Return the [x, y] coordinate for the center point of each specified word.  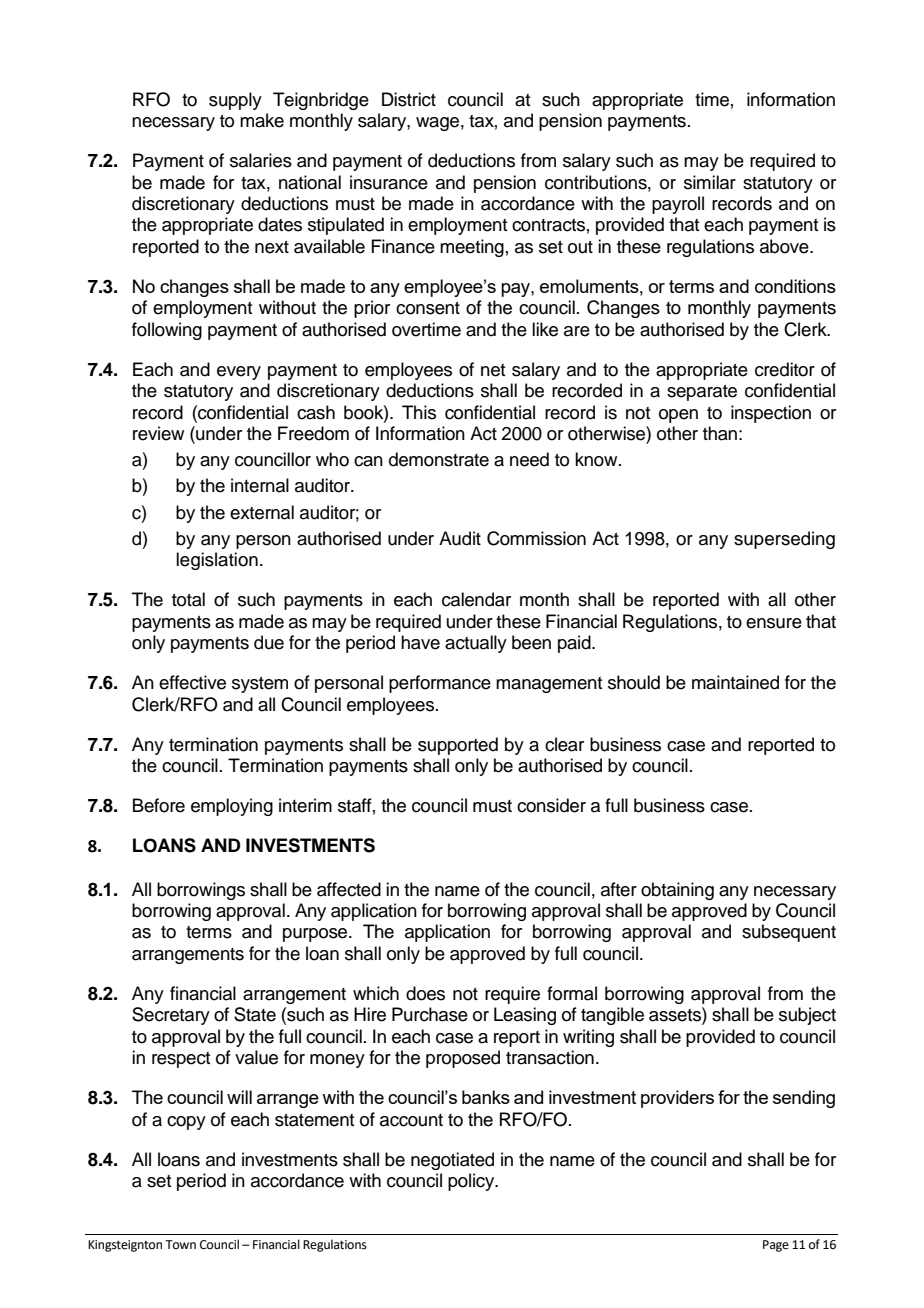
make [262, 120]
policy [472, 1182]
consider [551, 805]
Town [180, 1244]
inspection [771, 414]
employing [232, 807]
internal [260, 485]
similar [710, 182]
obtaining [677, 891]
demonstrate [439, 459]
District [409, 99]
